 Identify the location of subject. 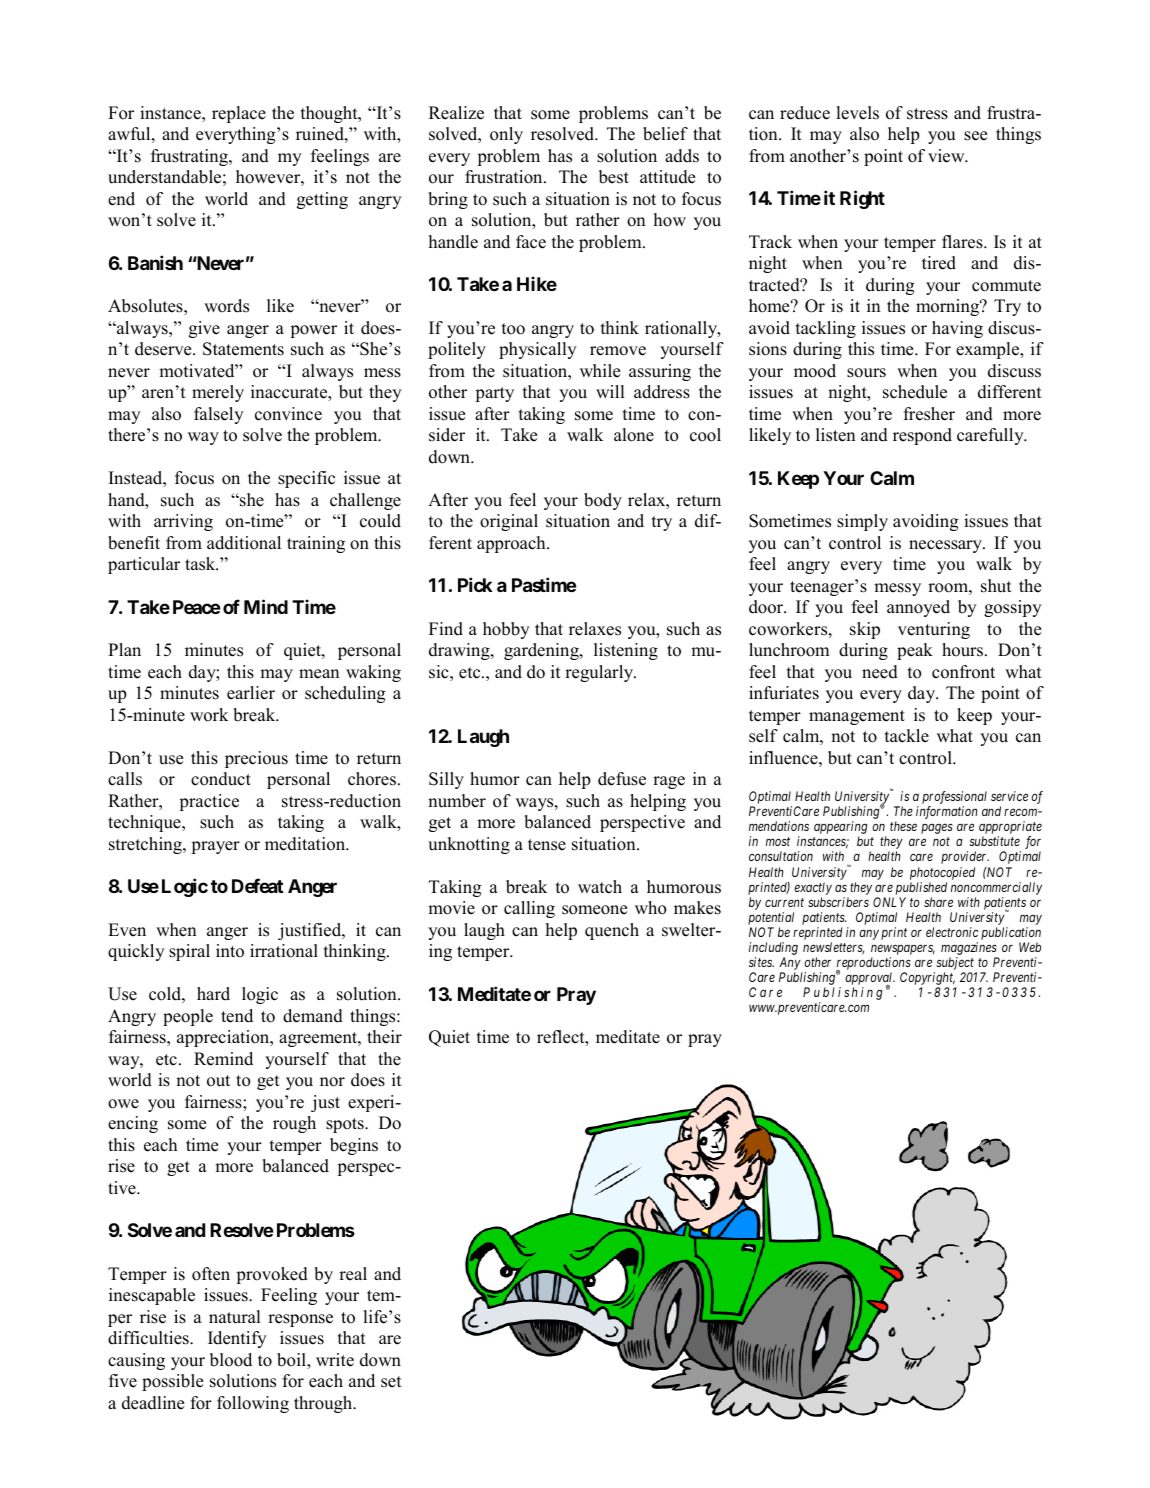
(955, 963).
